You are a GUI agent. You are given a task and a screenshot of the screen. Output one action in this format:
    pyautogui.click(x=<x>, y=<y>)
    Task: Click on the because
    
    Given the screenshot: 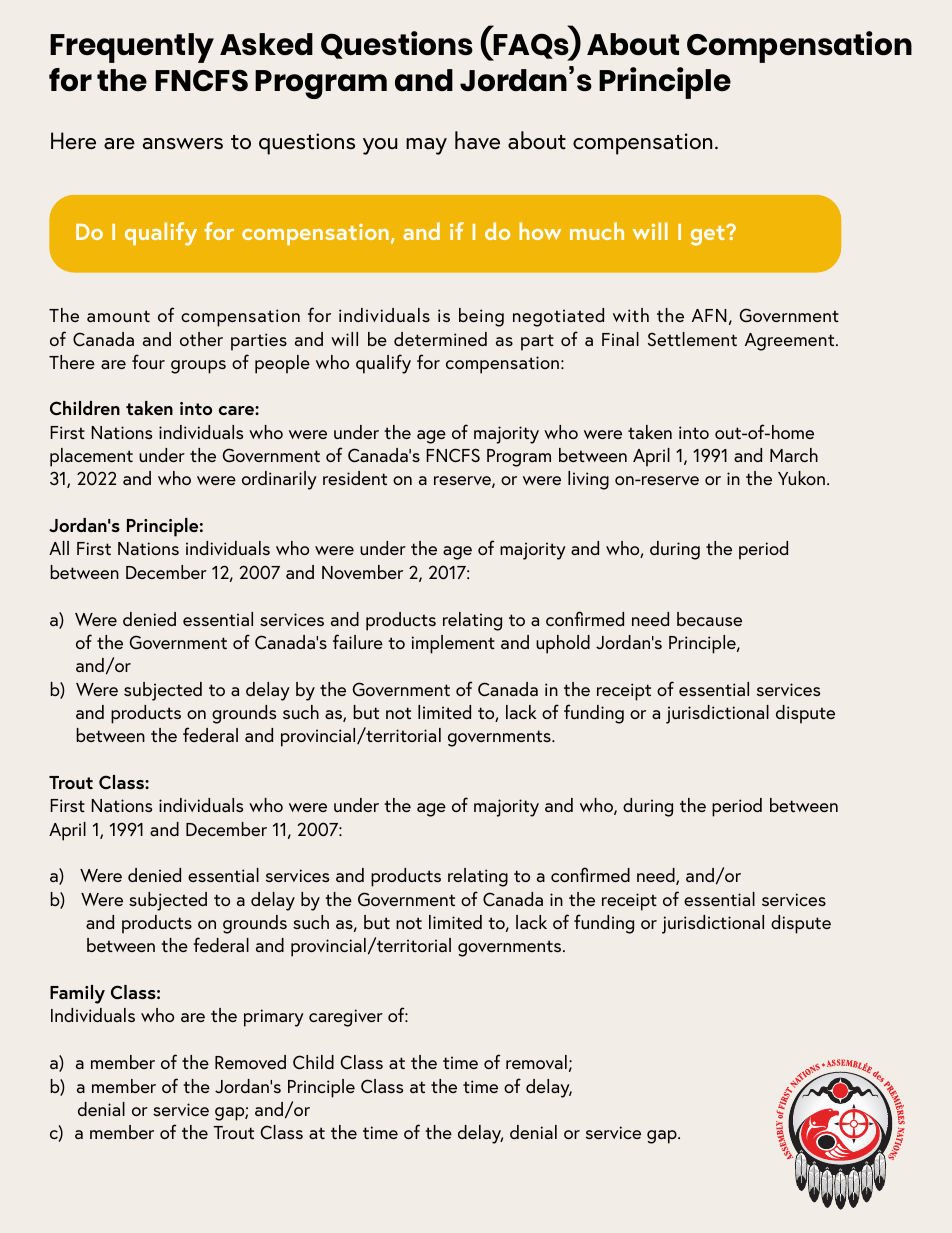 What is the action you would take?
    pyautogui.click(x=709, y=619)
